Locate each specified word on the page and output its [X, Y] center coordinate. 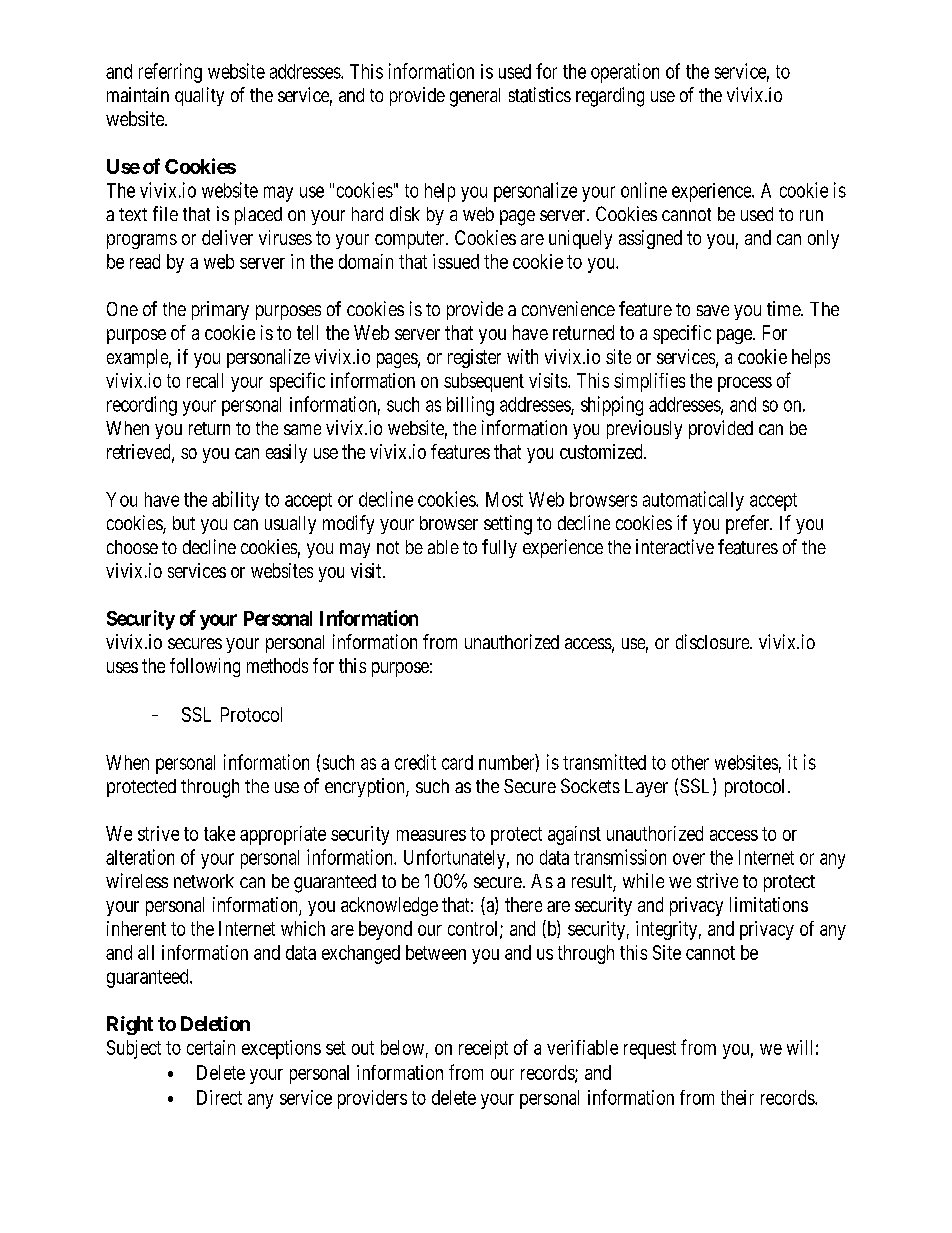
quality [199, 96]
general [475, 97]
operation [625, 73]
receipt [483, 1049]
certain [211, 1047]
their [737, 1097]
